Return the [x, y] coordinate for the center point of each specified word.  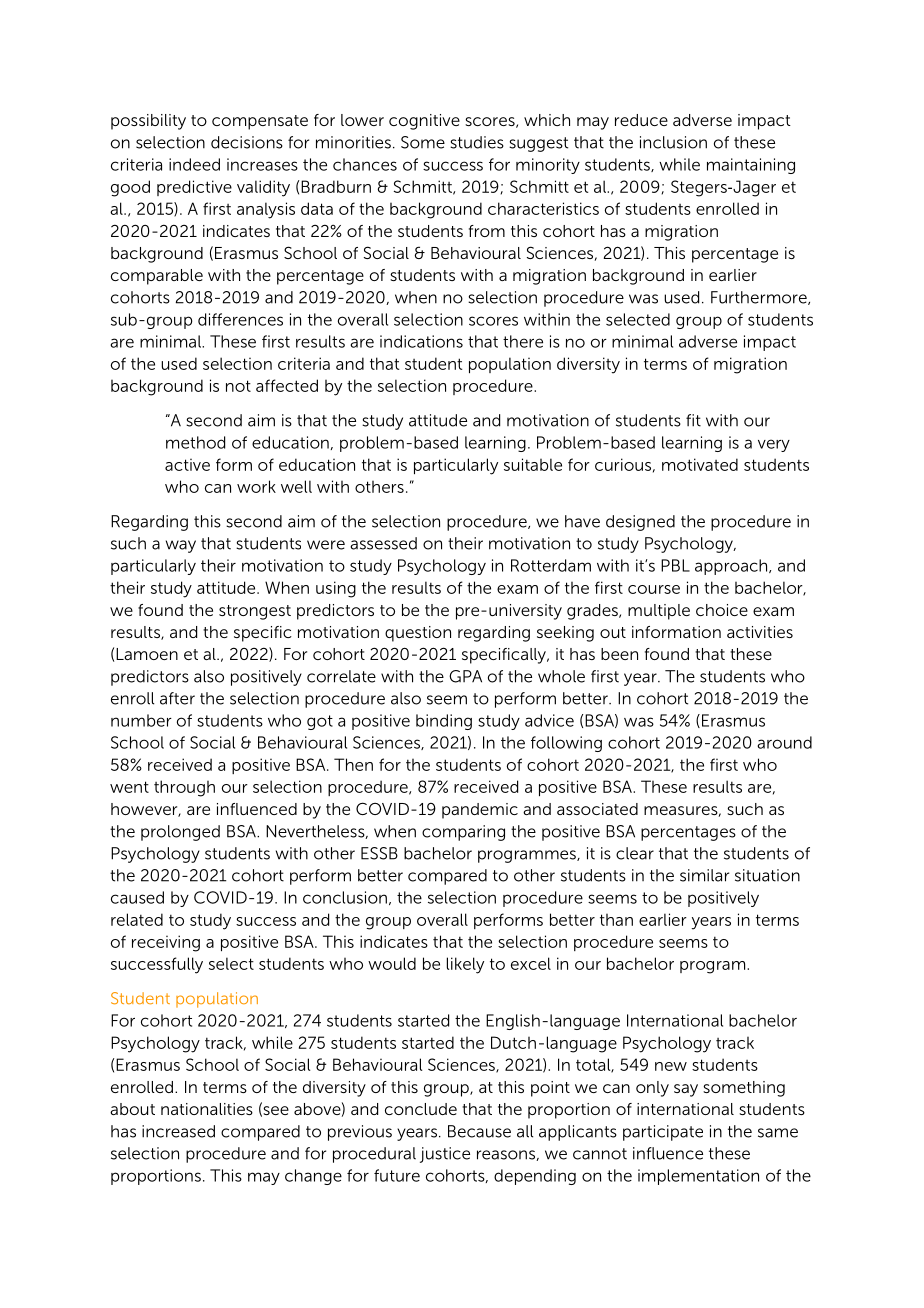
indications [421, 341]
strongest [255, 612]
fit [693, 420]
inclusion [673, 142]
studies [477, 142]
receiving [166, 943]
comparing [463, 833]
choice [722, 610]
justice [445, 1155]
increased [178, 1131]
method [195, 442]
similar [704, 875]
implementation [698, 1177]
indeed [194, 164]
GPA [465, 676]
